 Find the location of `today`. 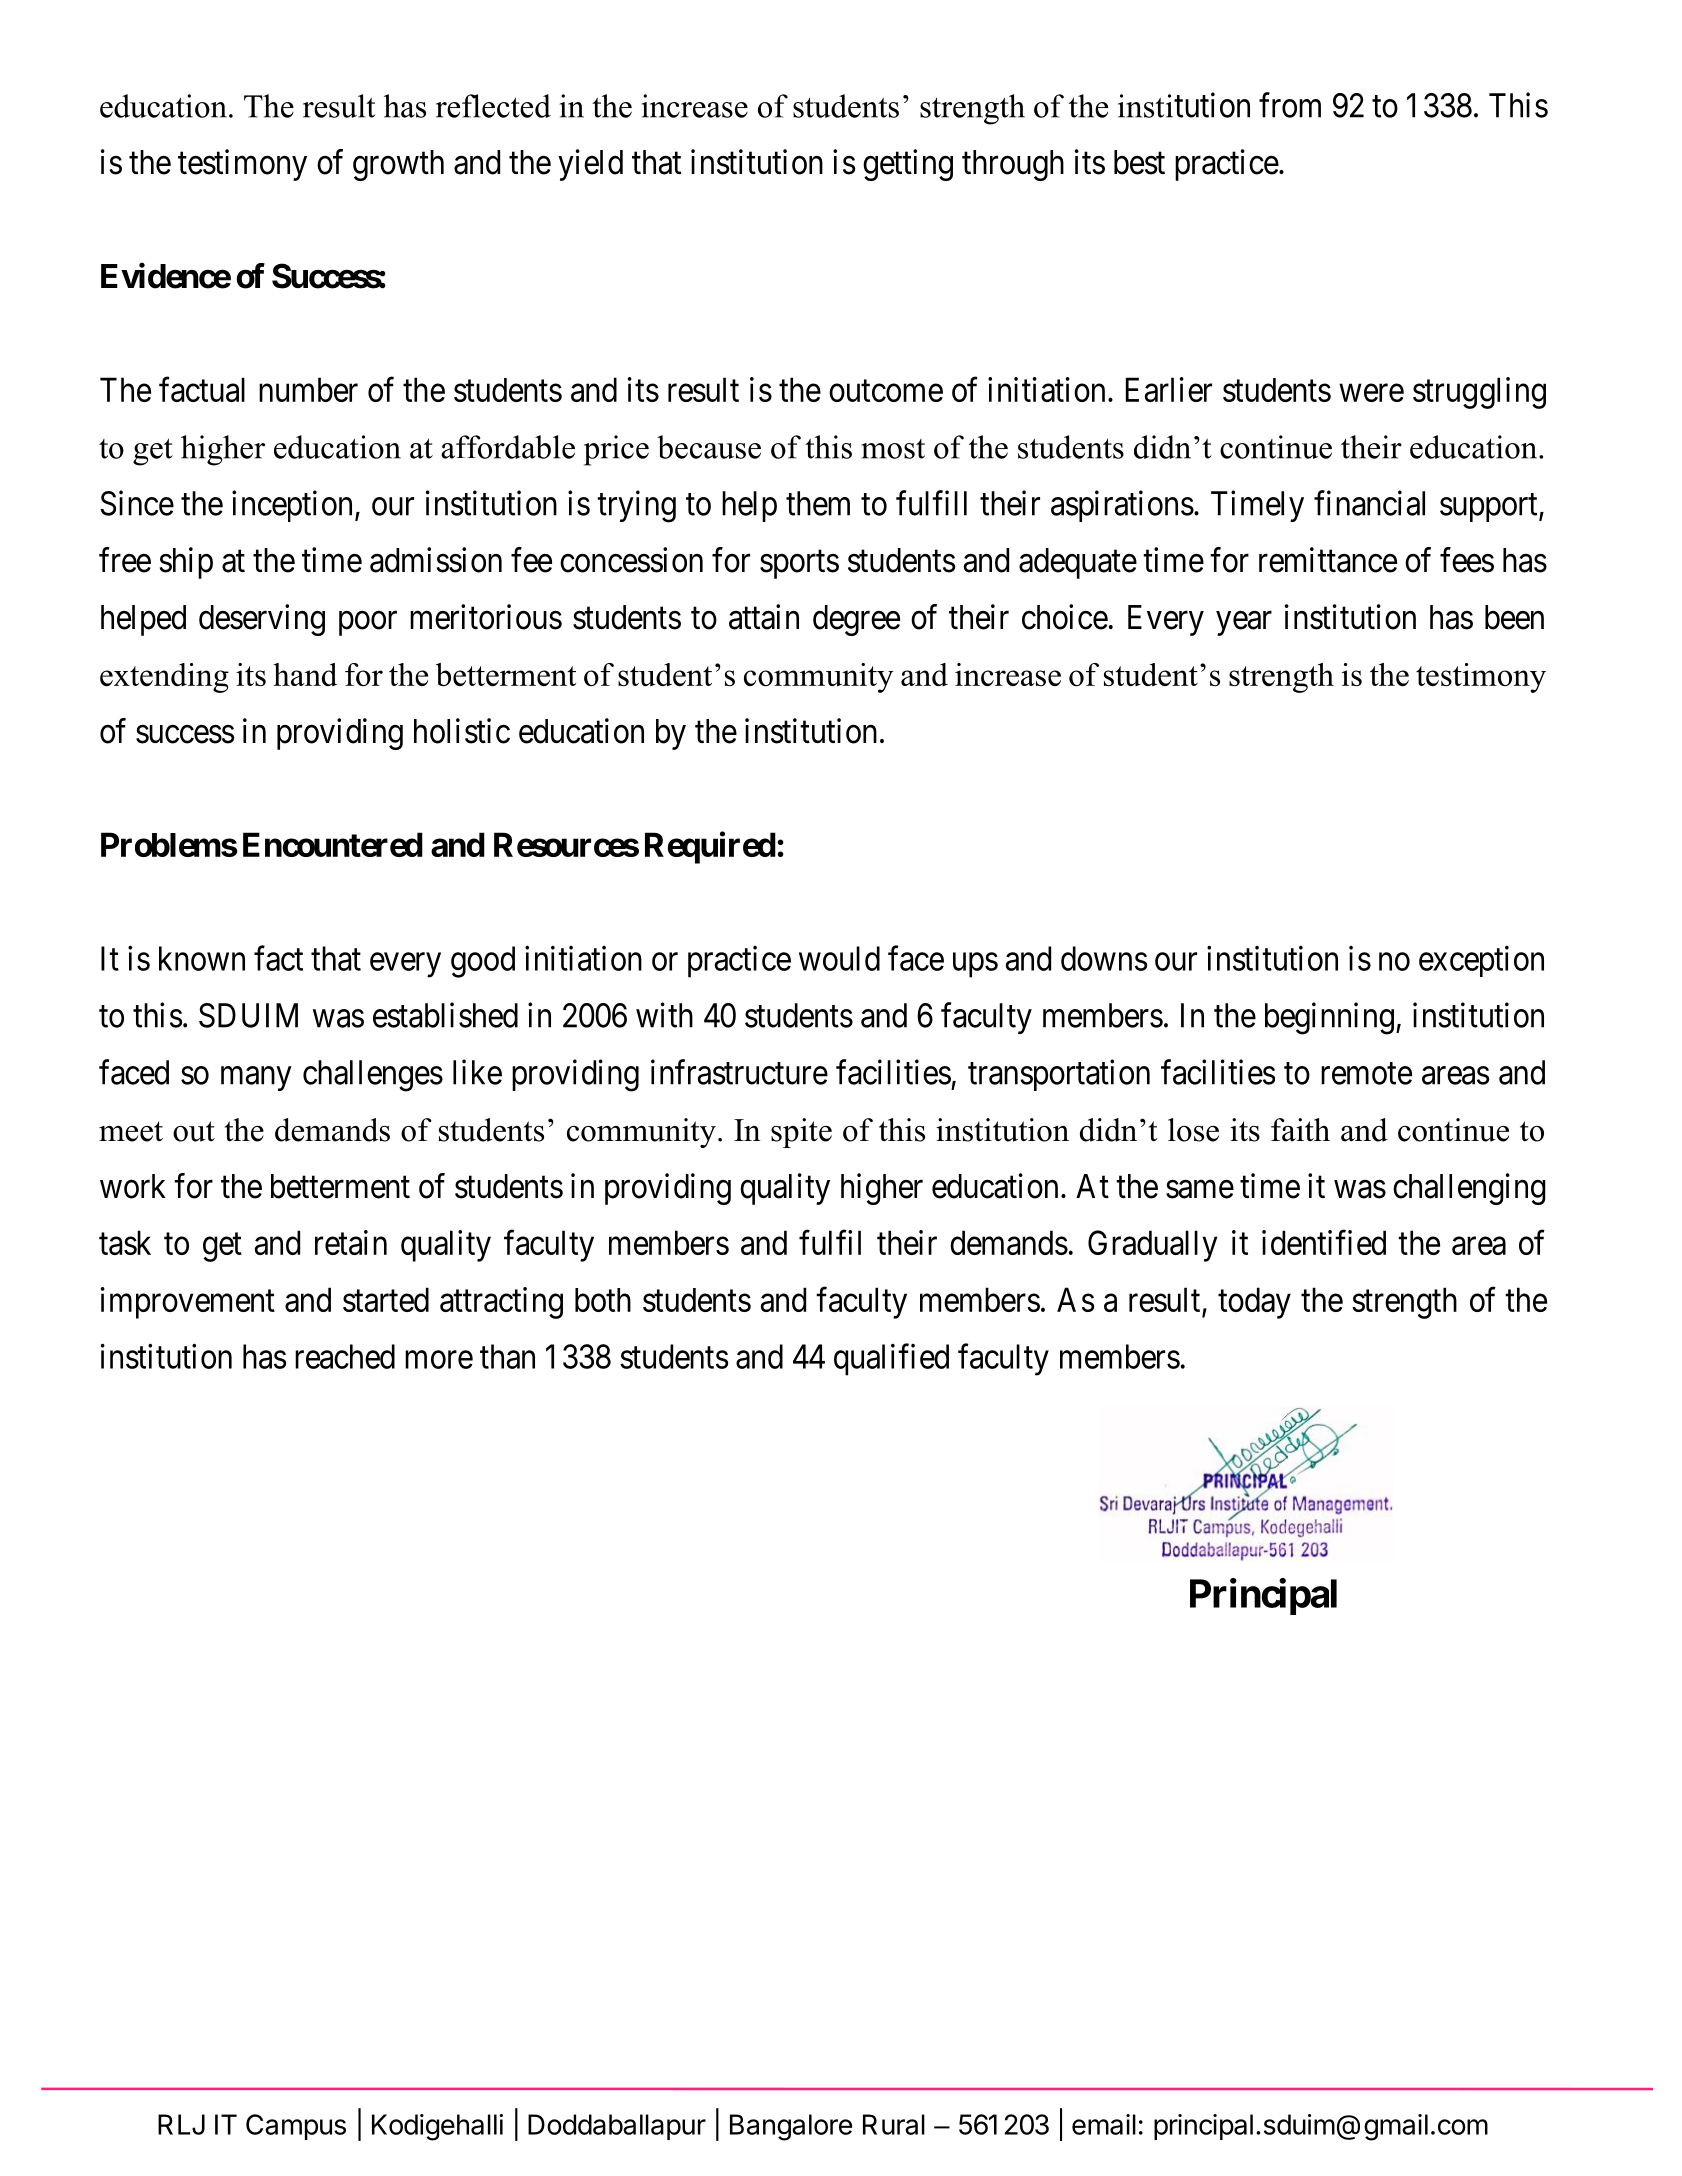

today is located at coordinates (1254, 1303).
